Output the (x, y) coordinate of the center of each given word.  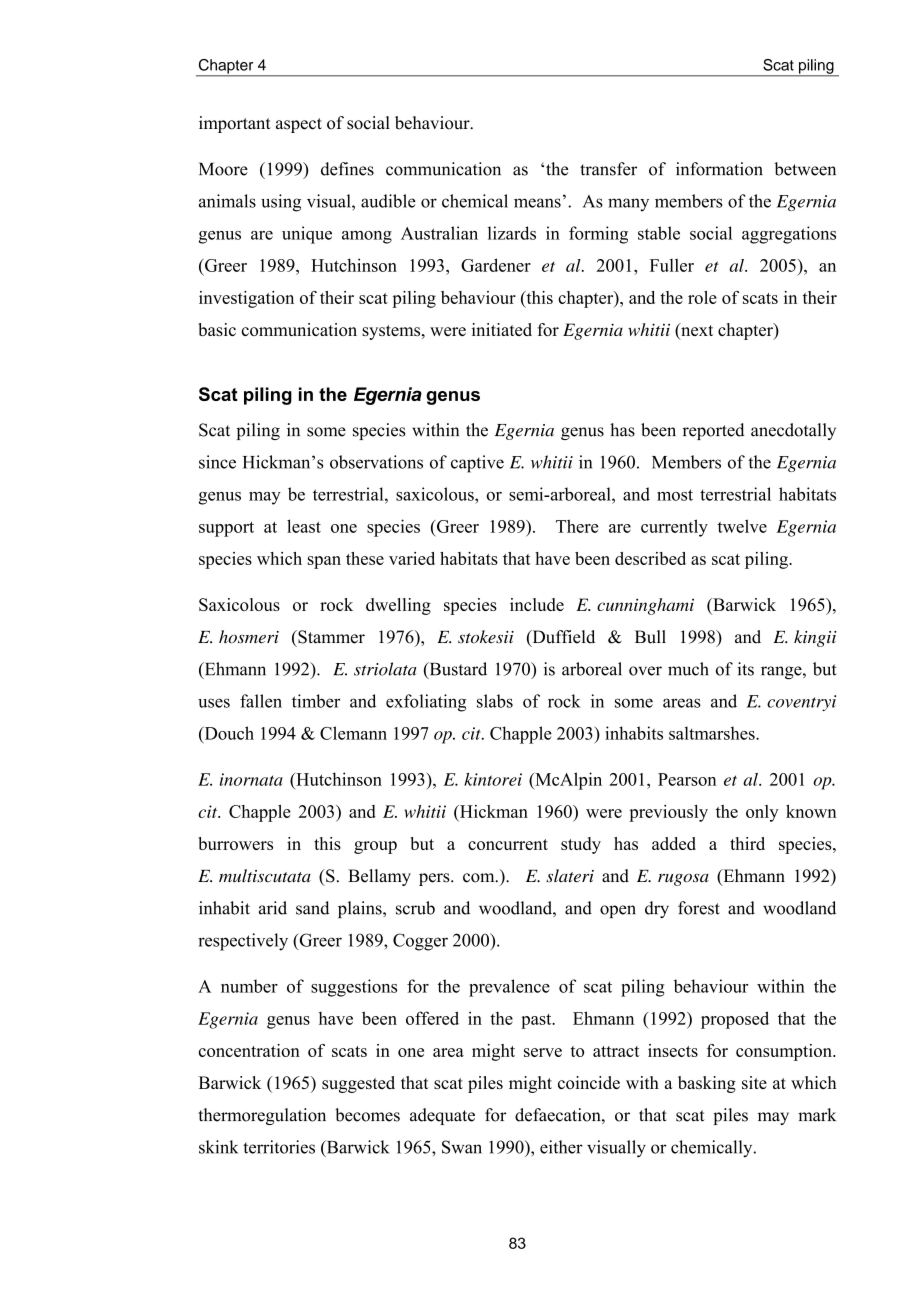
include (537, 604)
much (688, 669)
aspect (299, 125)
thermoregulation (262, 1116)
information (719, 169)
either (561, 1147)
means (537, 203)
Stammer (330, 637)
